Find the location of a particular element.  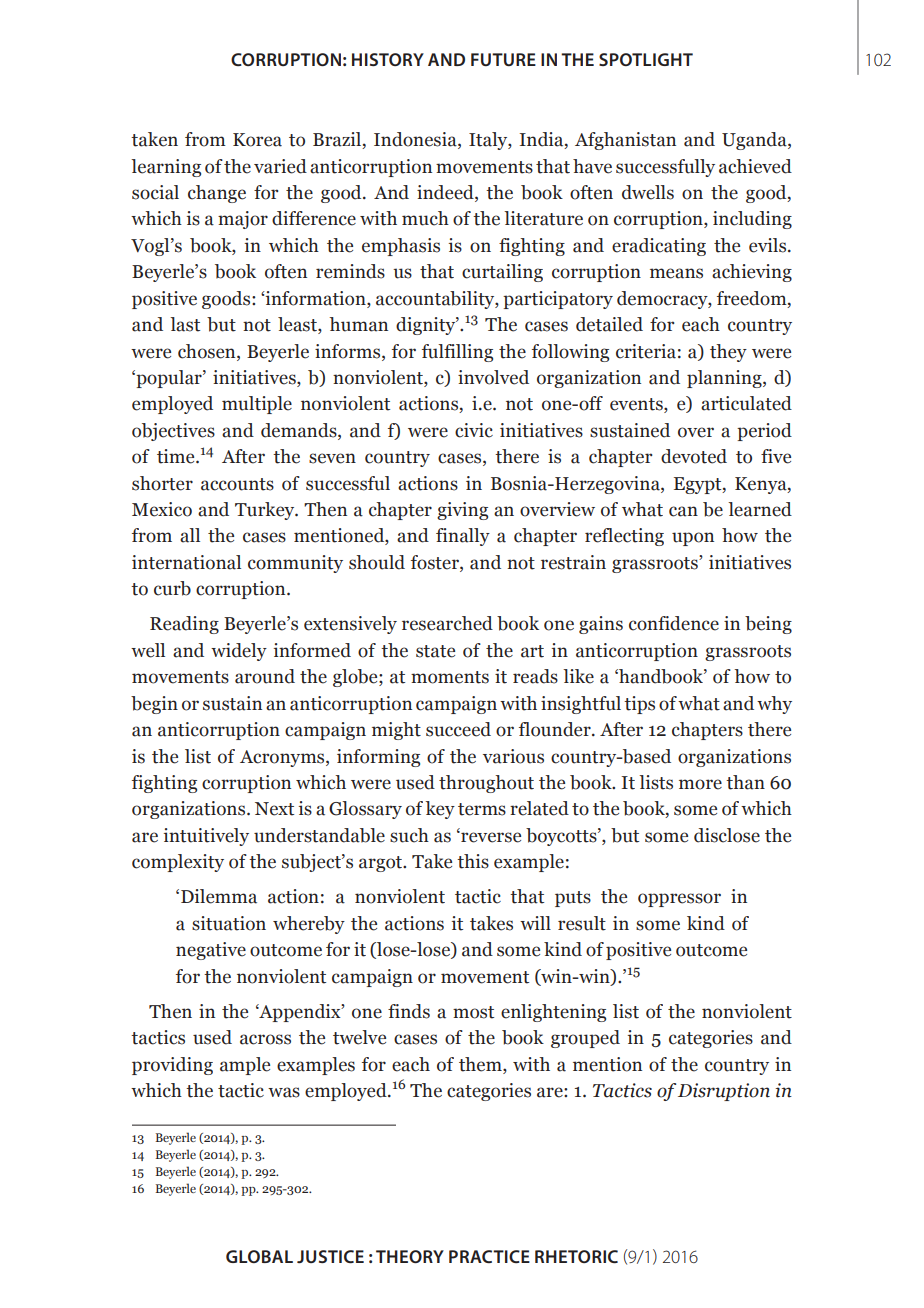

intuitively is located at coordinates (206, 837).
